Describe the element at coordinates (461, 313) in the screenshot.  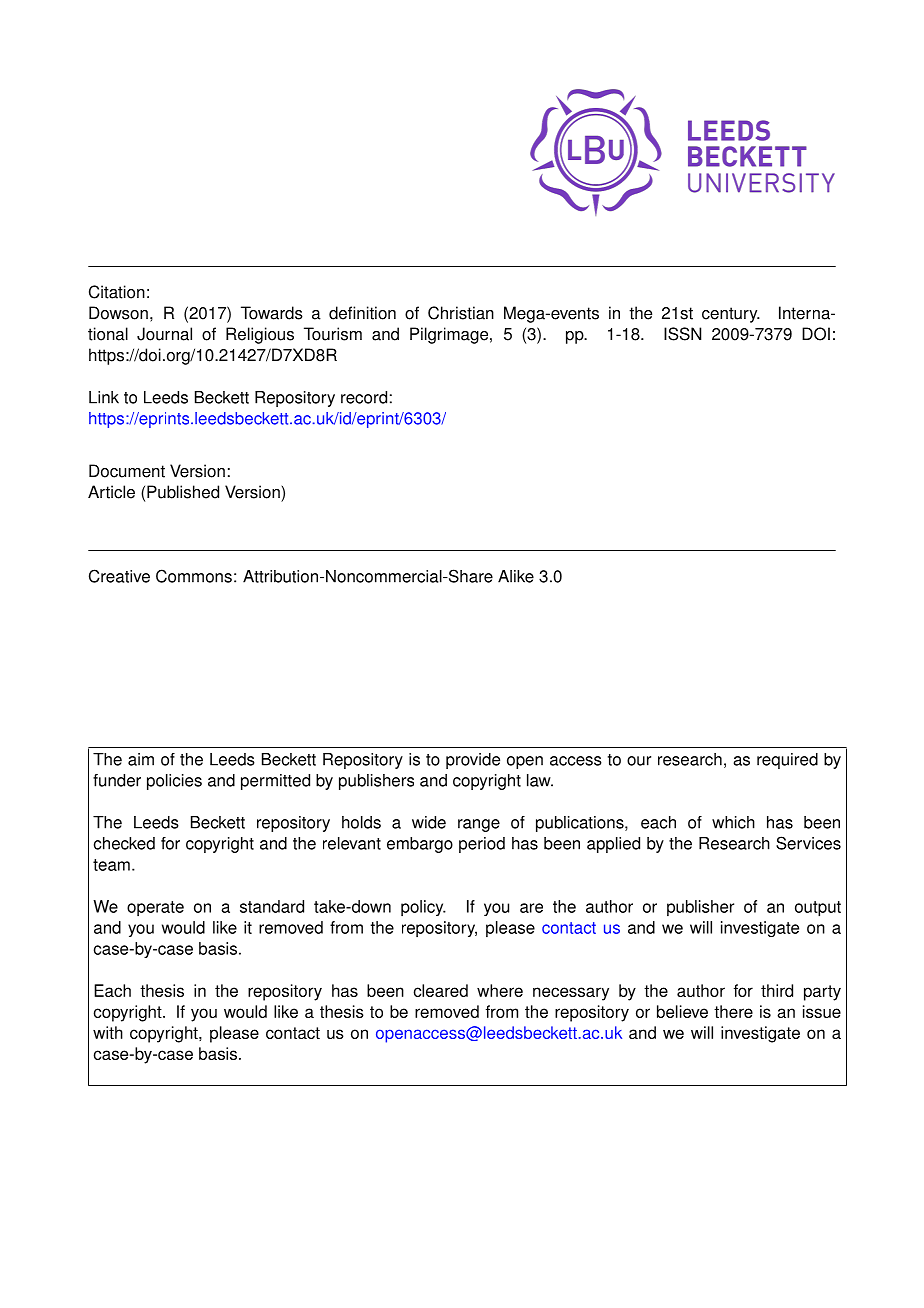
I see `Christian` at that location.
